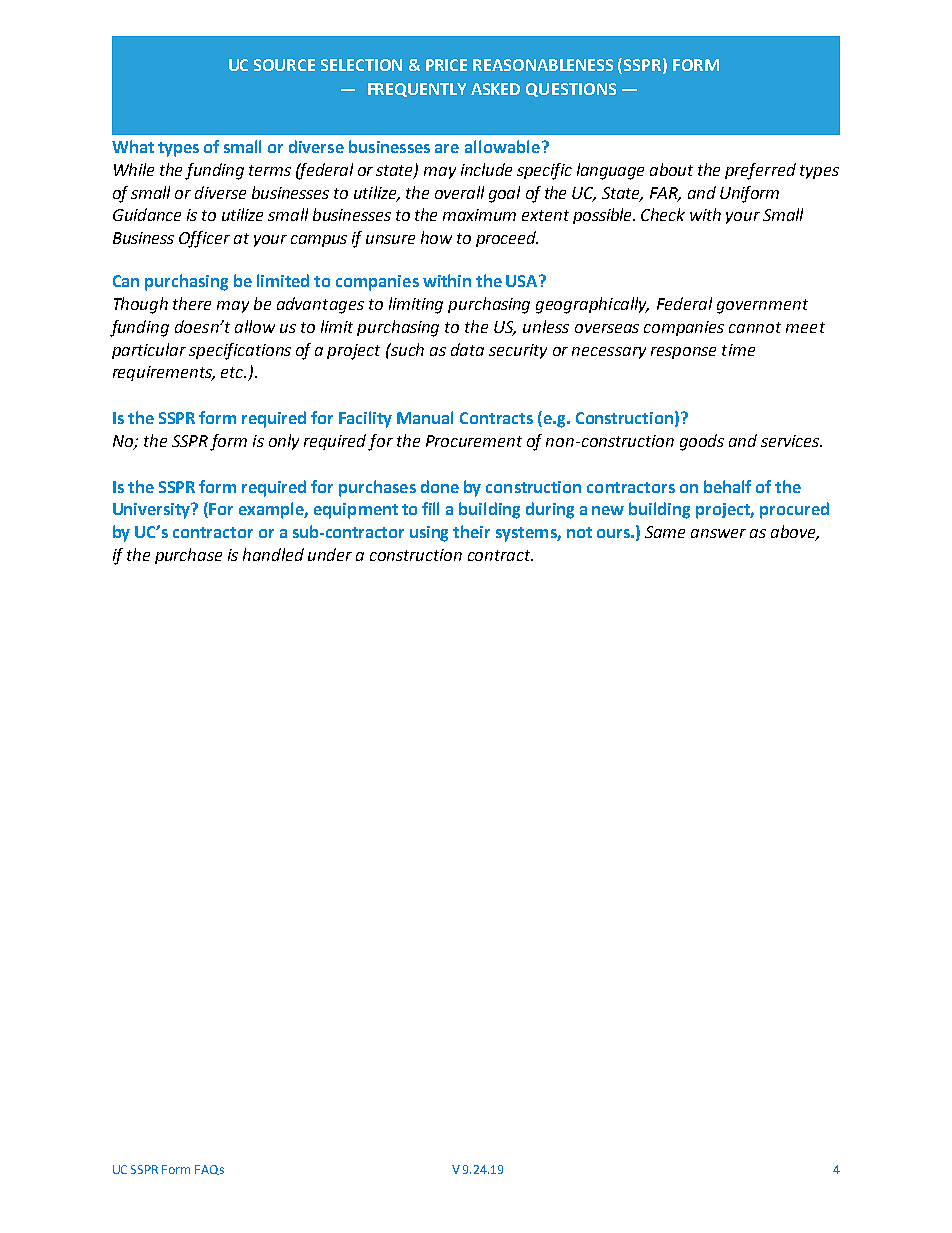  Describe the element at coordinates (273, 554) in the screenshot. I see `handled` at that location.
